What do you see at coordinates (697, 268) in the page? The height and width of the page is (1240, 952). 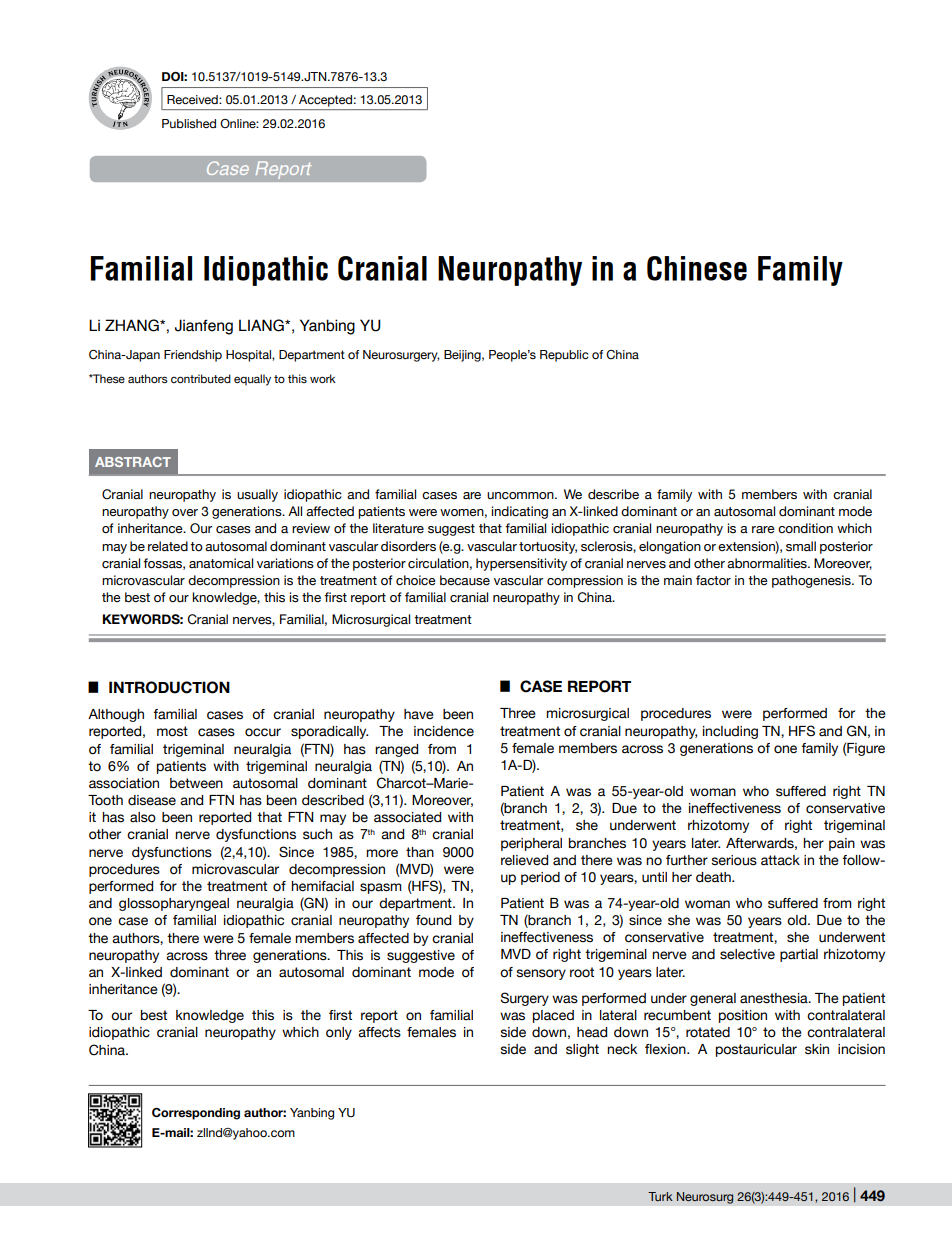 I see `Chinese` at bounding box center [697, 268].
